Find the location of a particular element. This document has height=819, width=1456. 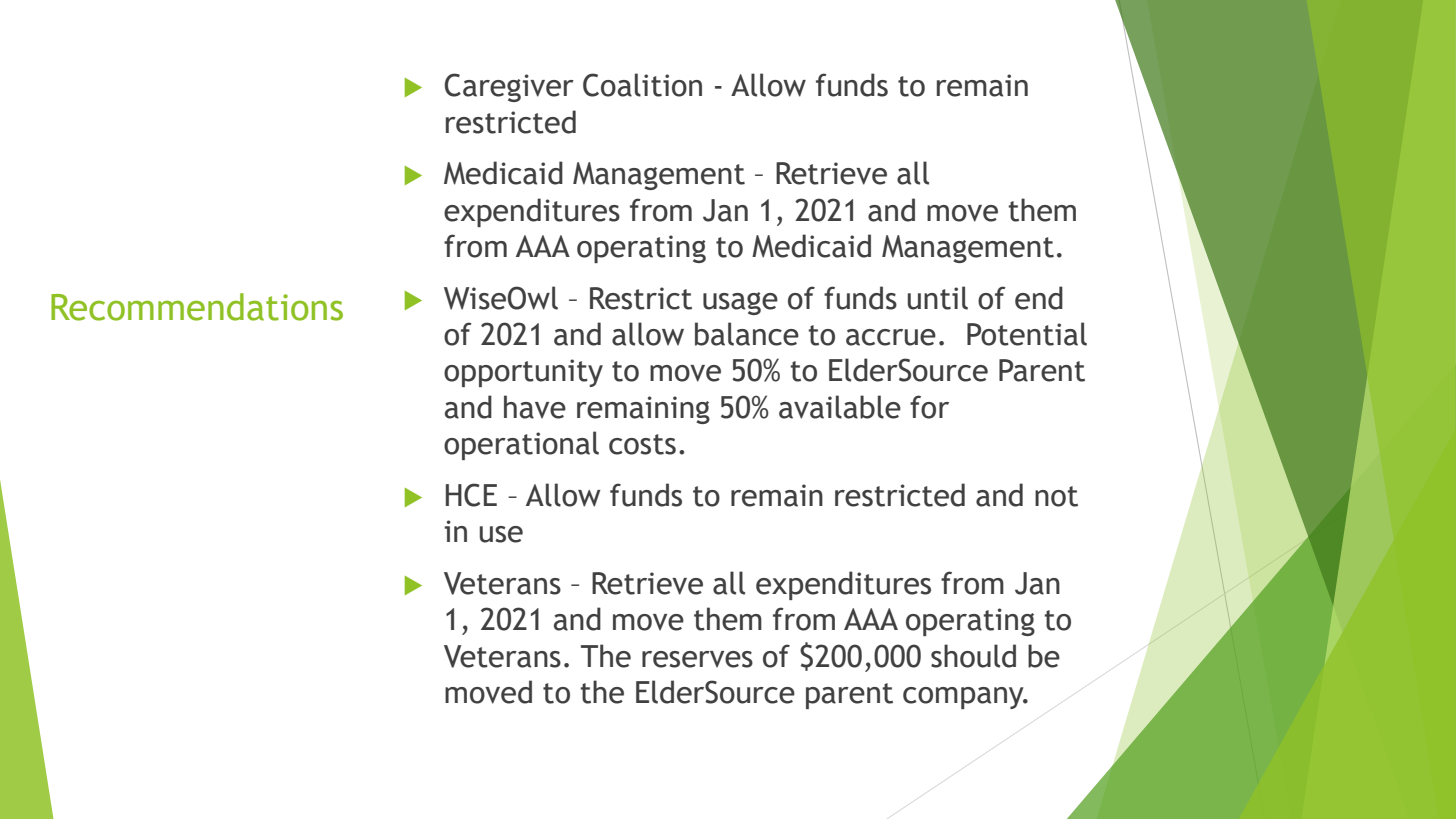

opportunity is located at coordinates (523, 373).
